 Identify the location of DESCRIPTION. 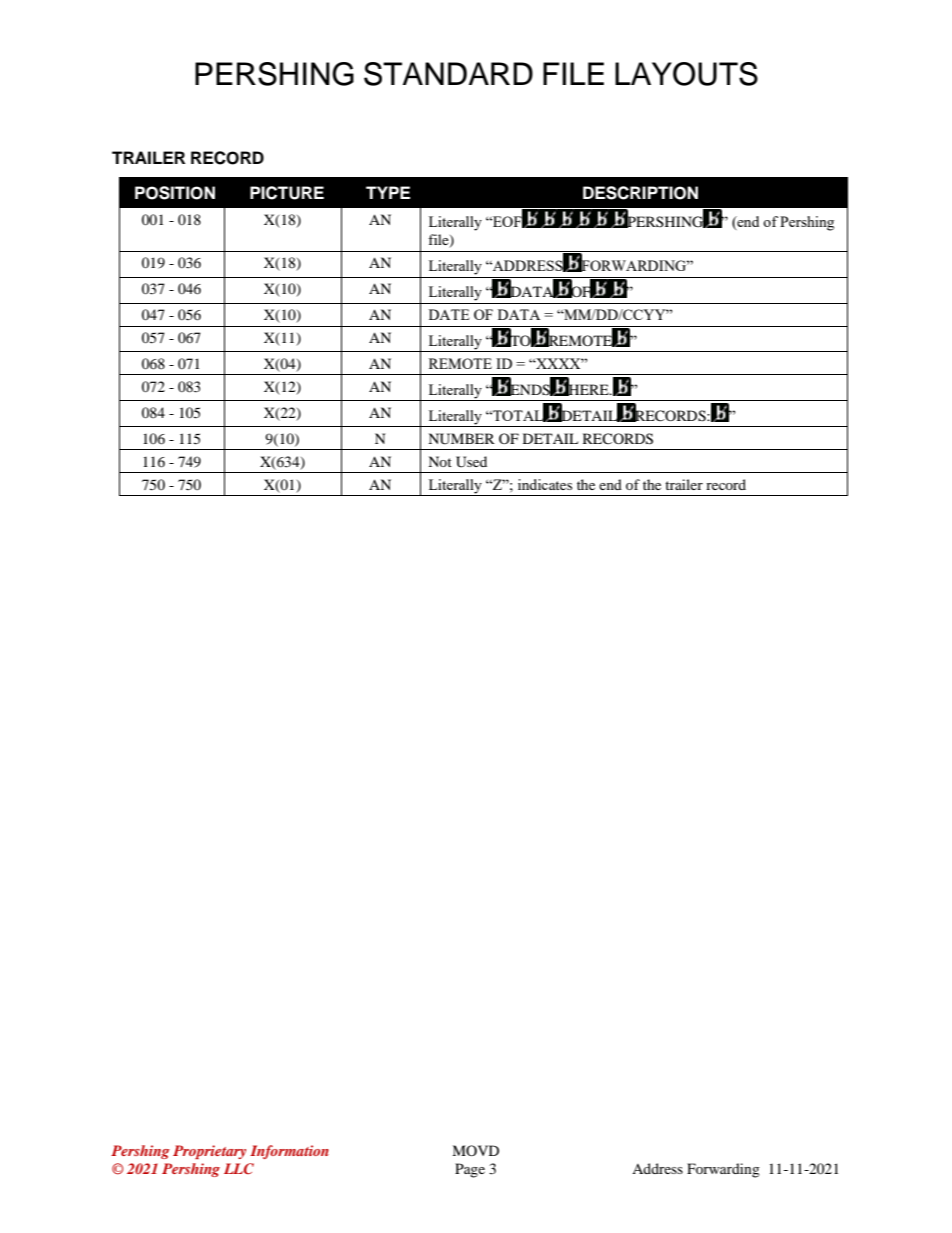
(640, 193).
